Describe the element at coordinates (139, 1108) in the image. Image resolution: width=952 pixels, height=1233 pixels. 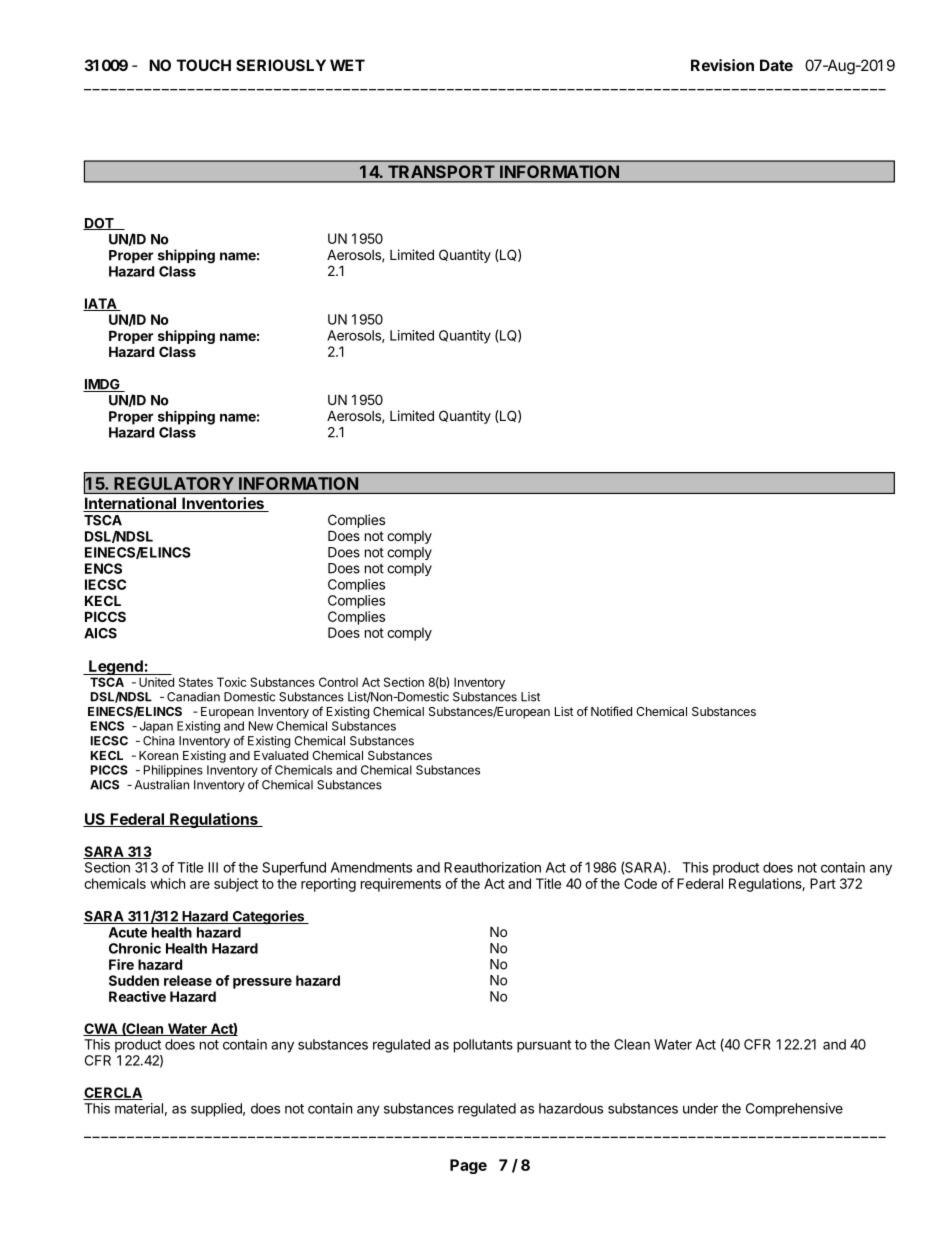
I see `material` at that location.
